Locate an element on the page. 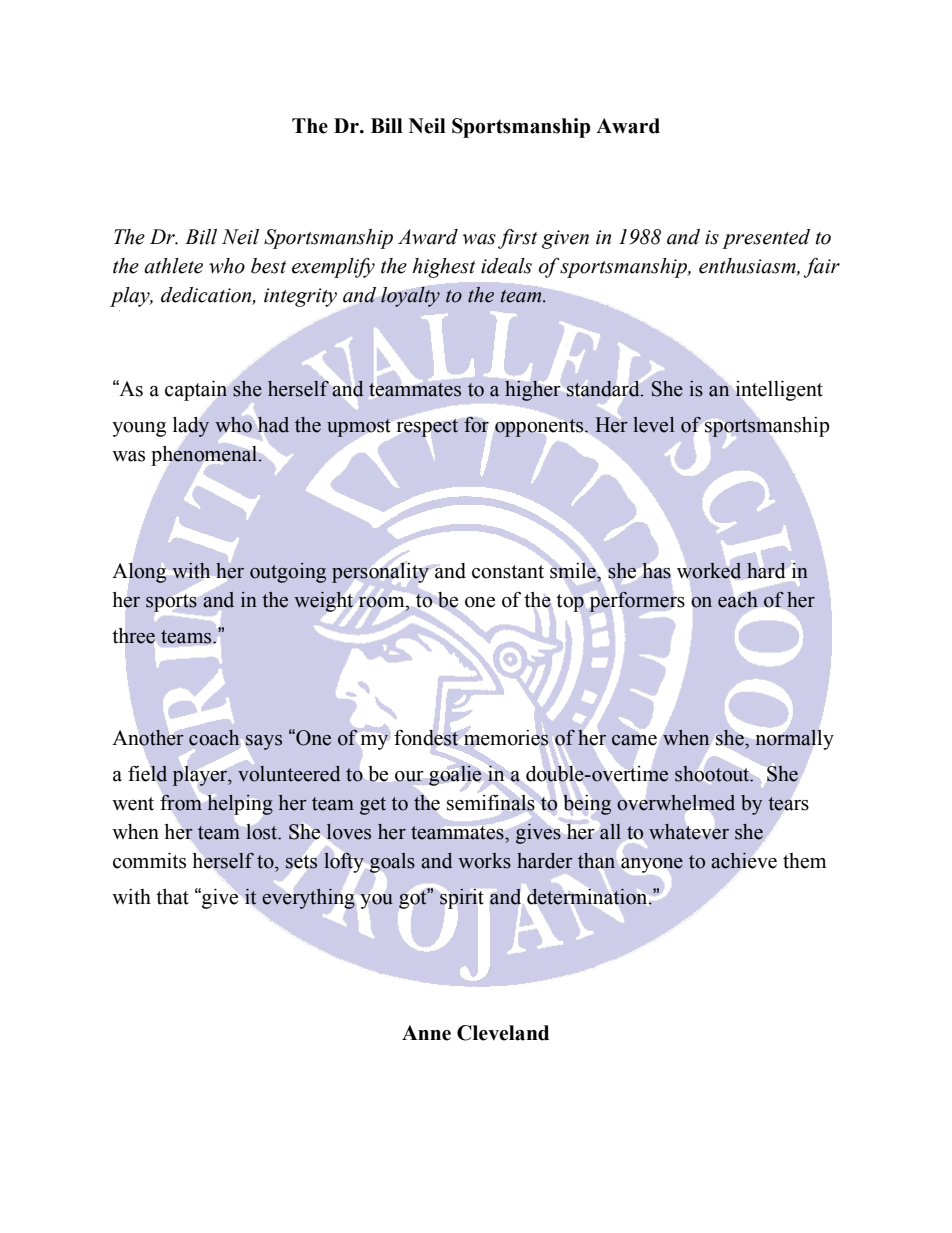 The image size is (952, 1233). athlete is located at coordinates (173, 266).
